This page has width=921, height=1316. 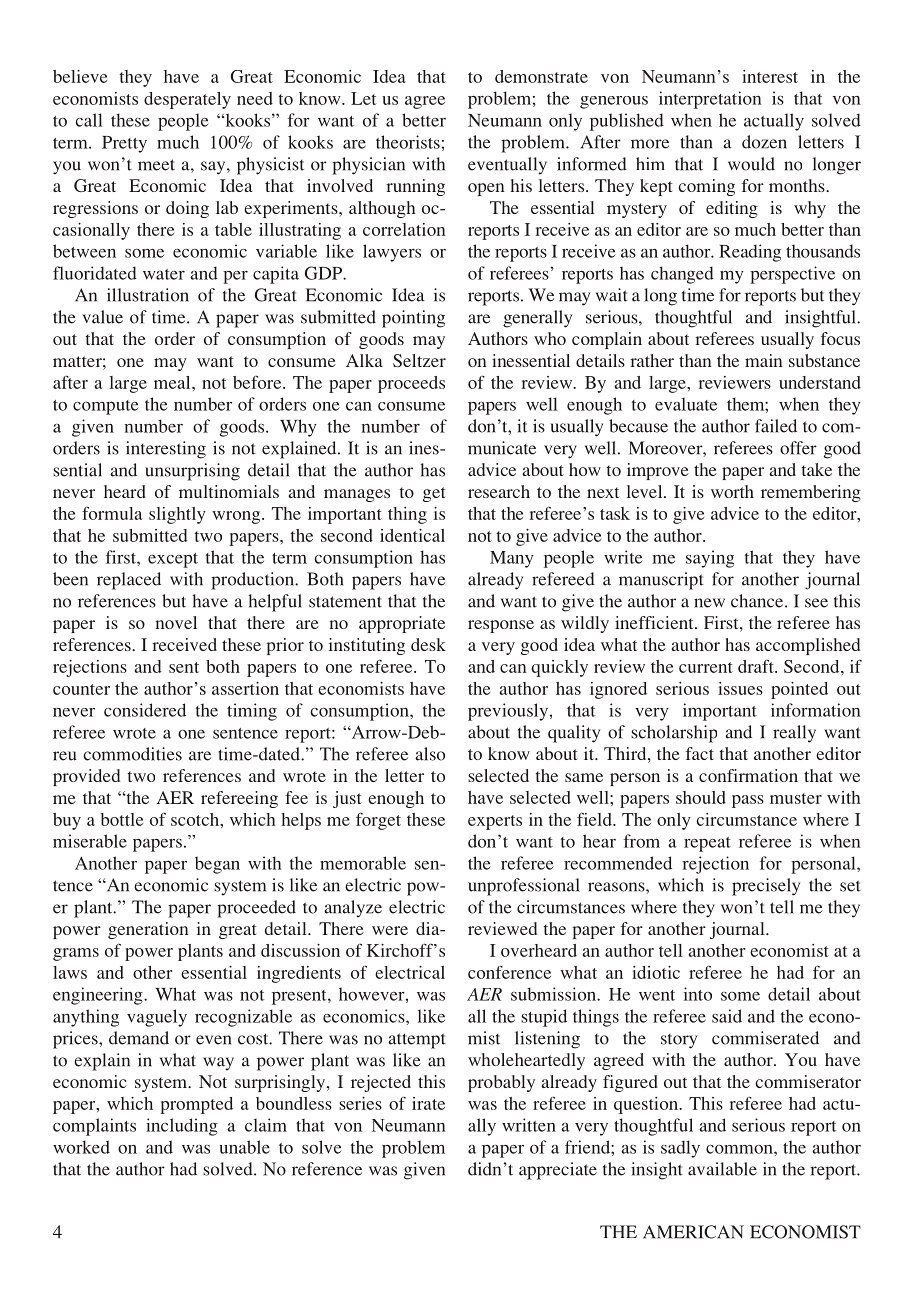 What do you see at coordinates (182, 1127) in the page?
I see `including` at bounding box center [182, 1127].
